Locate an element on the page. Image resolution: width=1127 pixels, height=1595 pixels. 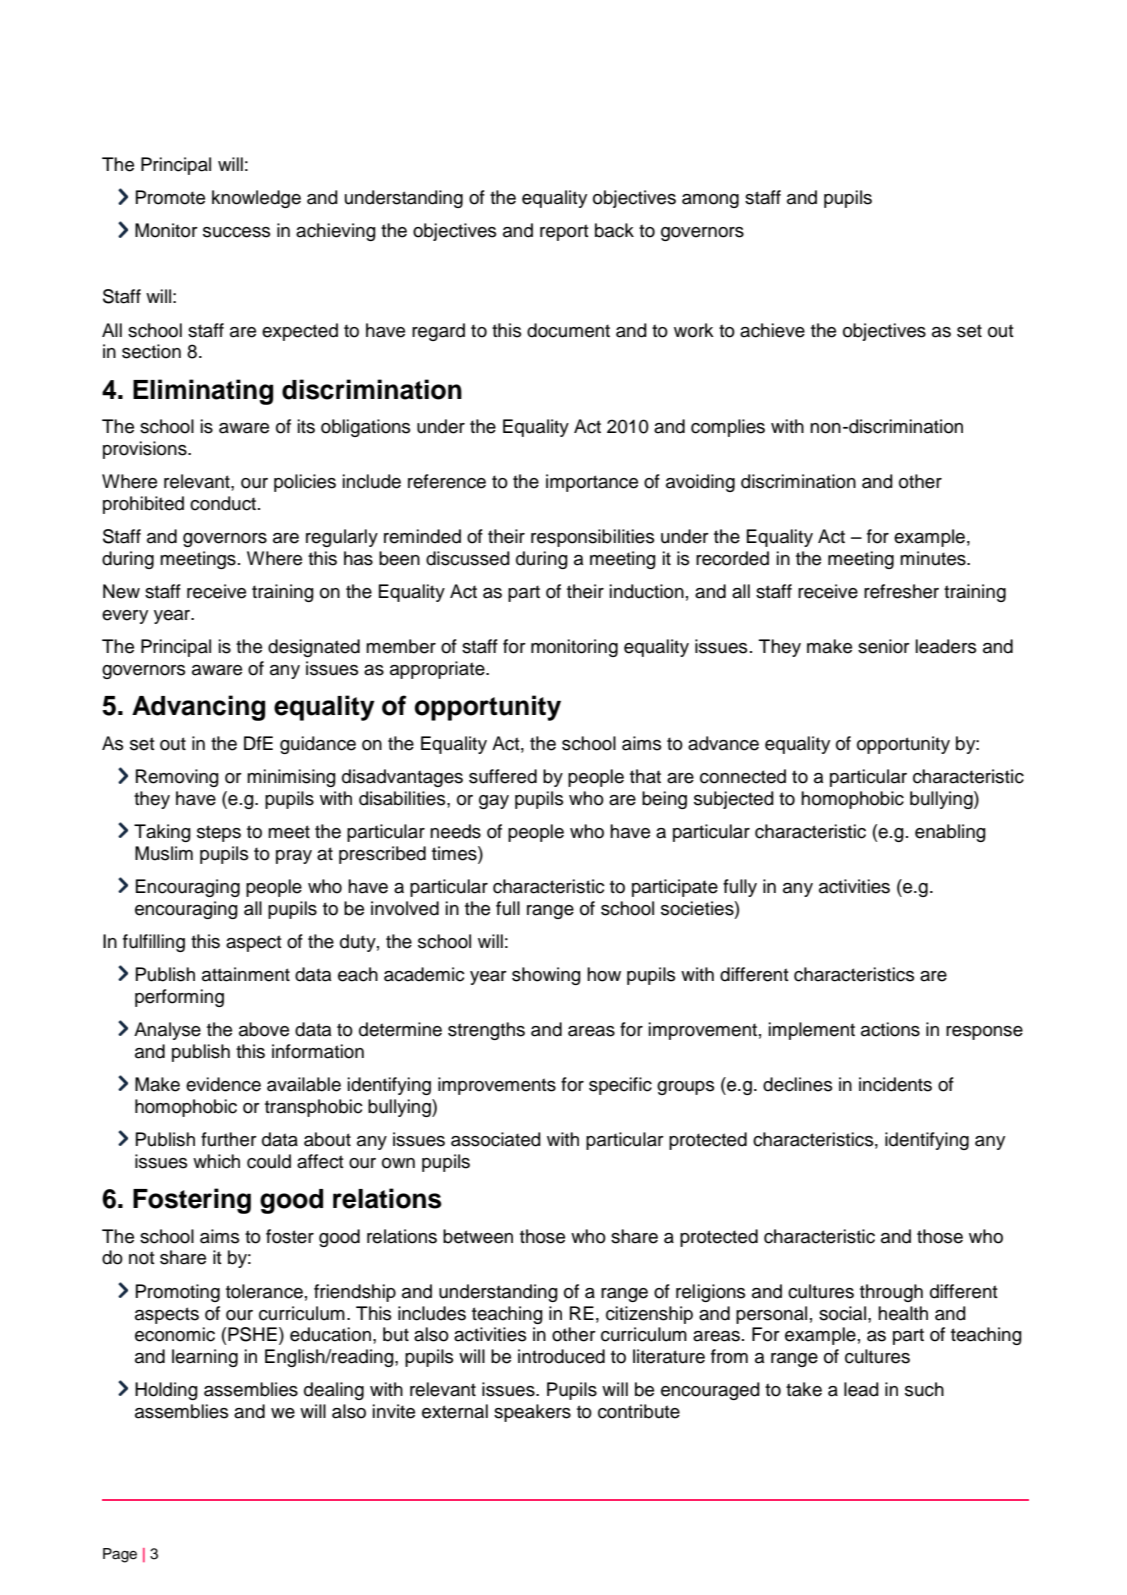
success is located at coordinates (236, 232).
